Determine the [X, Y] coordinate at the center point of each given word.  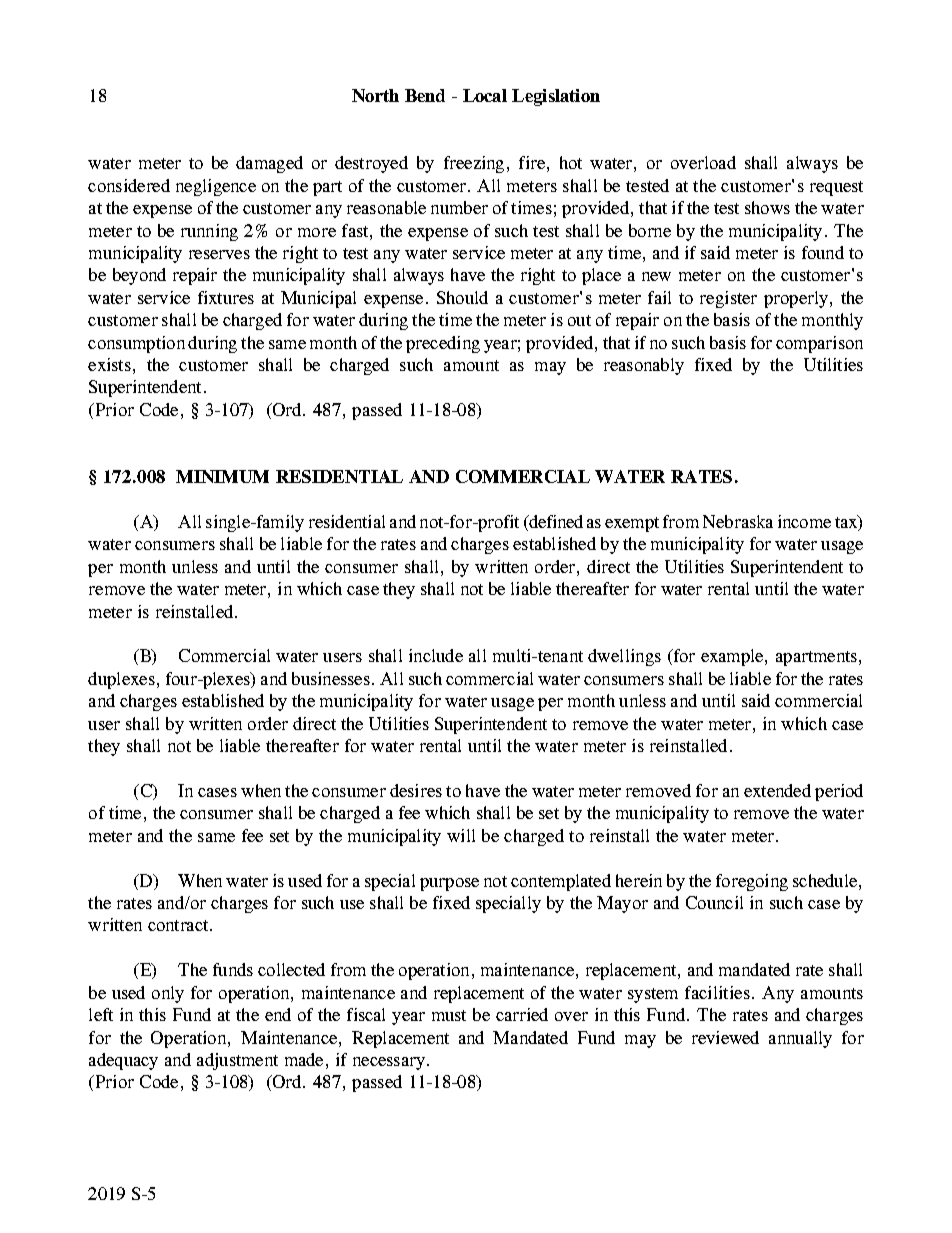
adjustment [237, 1061]
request [836, 188]
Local [485, 95]
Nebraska [738, 521]
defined [555, 523]
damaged [269, 164]
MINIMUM [222, 476]
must [449, 1015]
